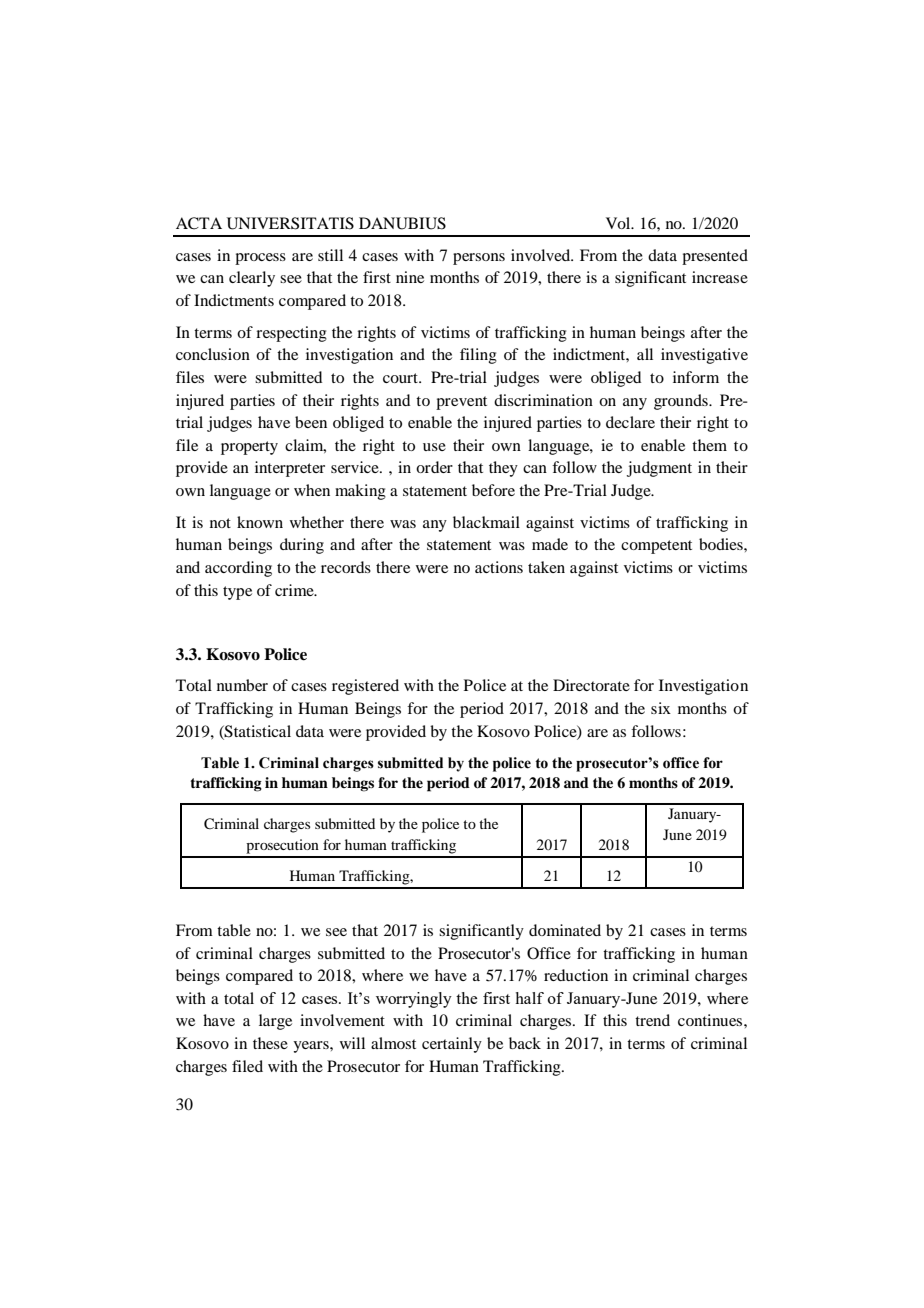 The width and height of the screenshot is (924, 1308). Describe the element at coordinates (452, 1045) in the screenshot. I see `certainly` at that location.
